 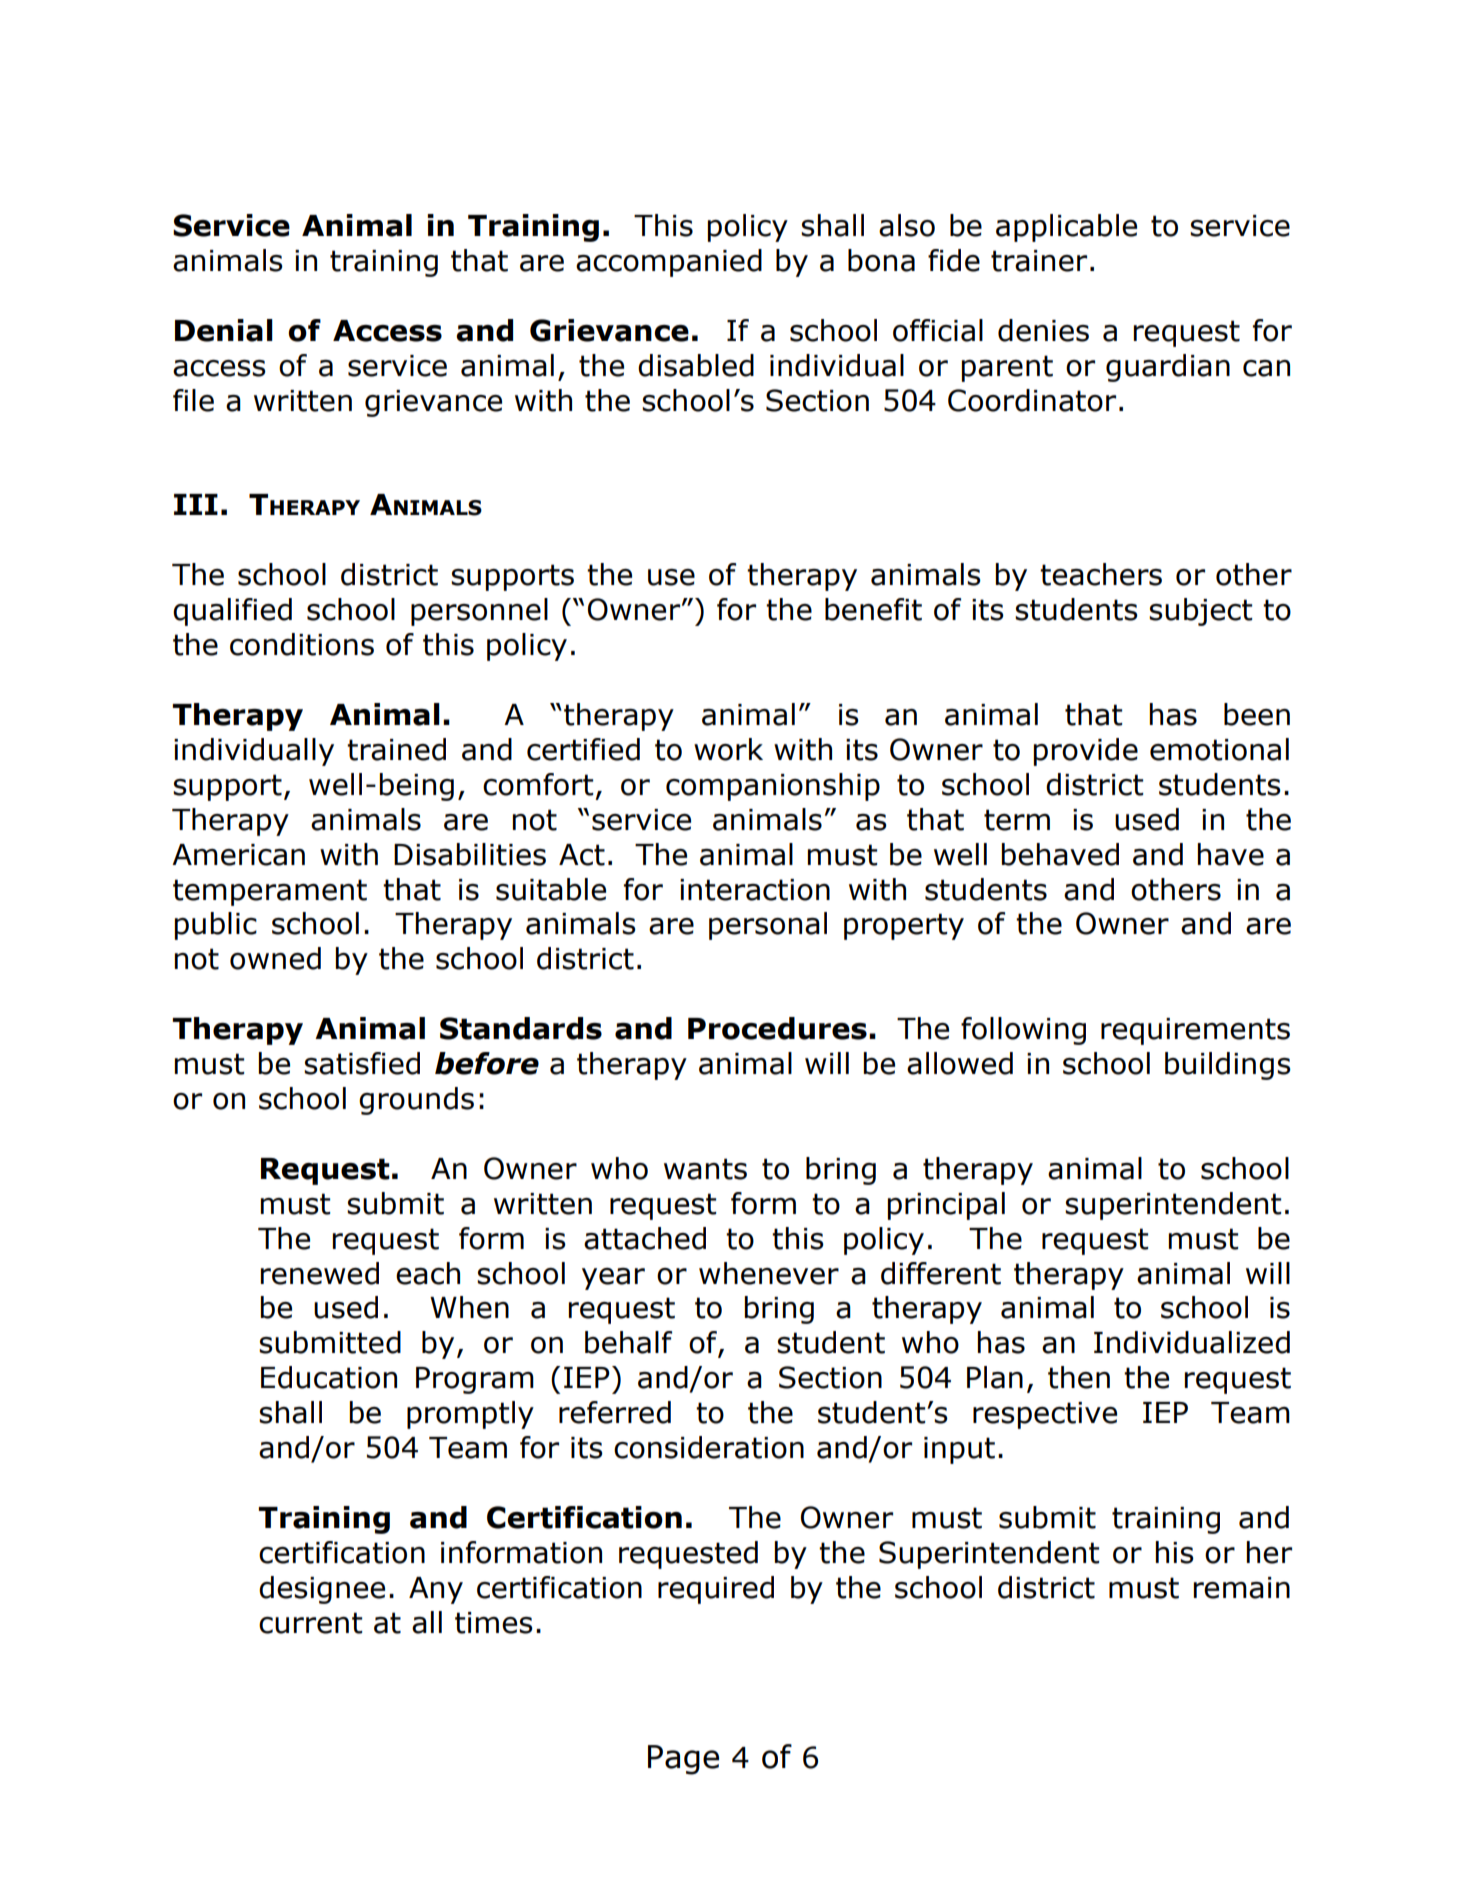 I want to click on work, so click(x=728, y=749).
